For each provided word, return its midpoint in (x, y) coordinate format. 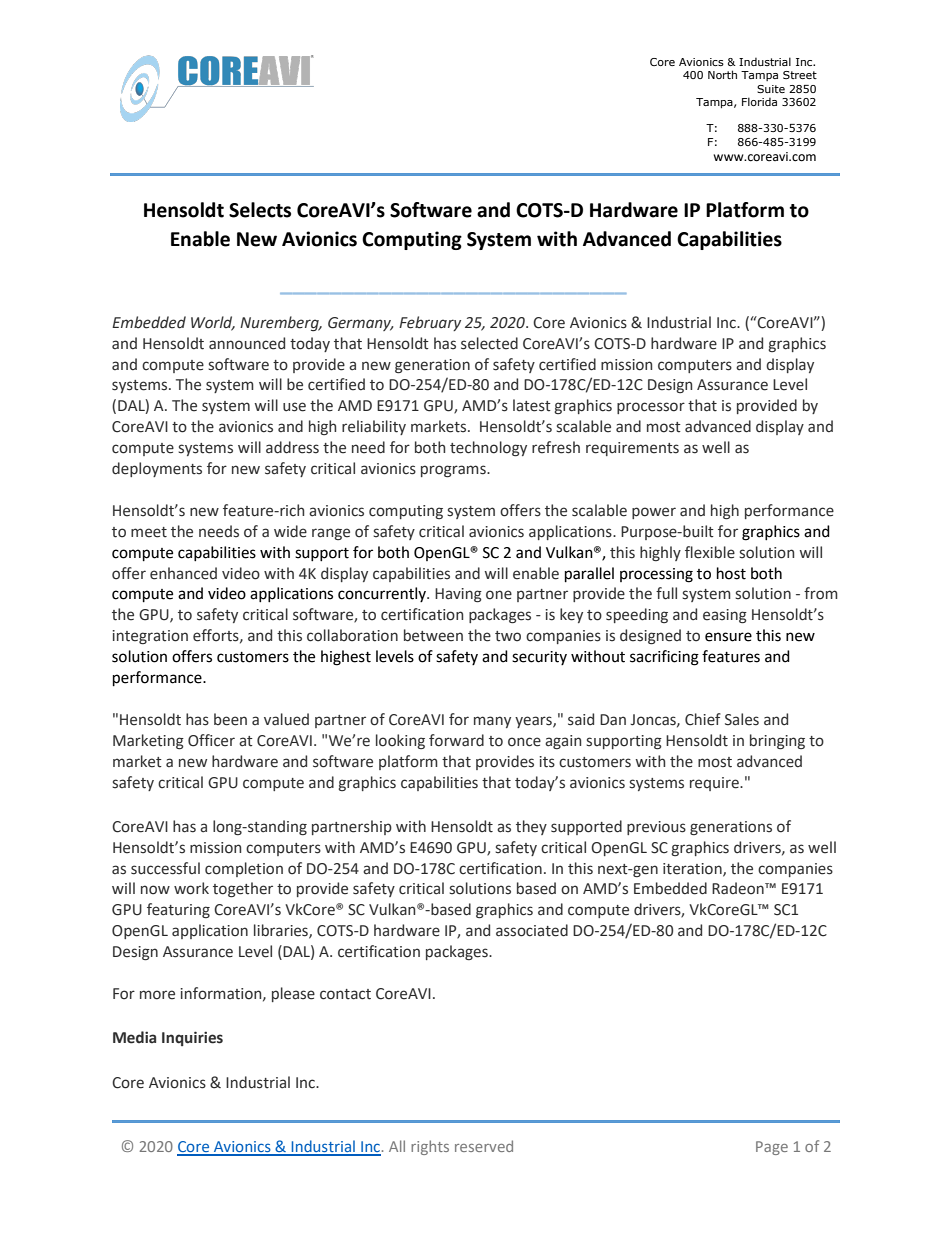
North (722, 74)
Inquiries (192, 1038)
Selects (260, 210)
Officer (211, 740)
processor (651, 408)
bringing (777, 741)
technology (488, 448)
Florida (759, 101)
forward (456, 740)
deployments (157, 469)
